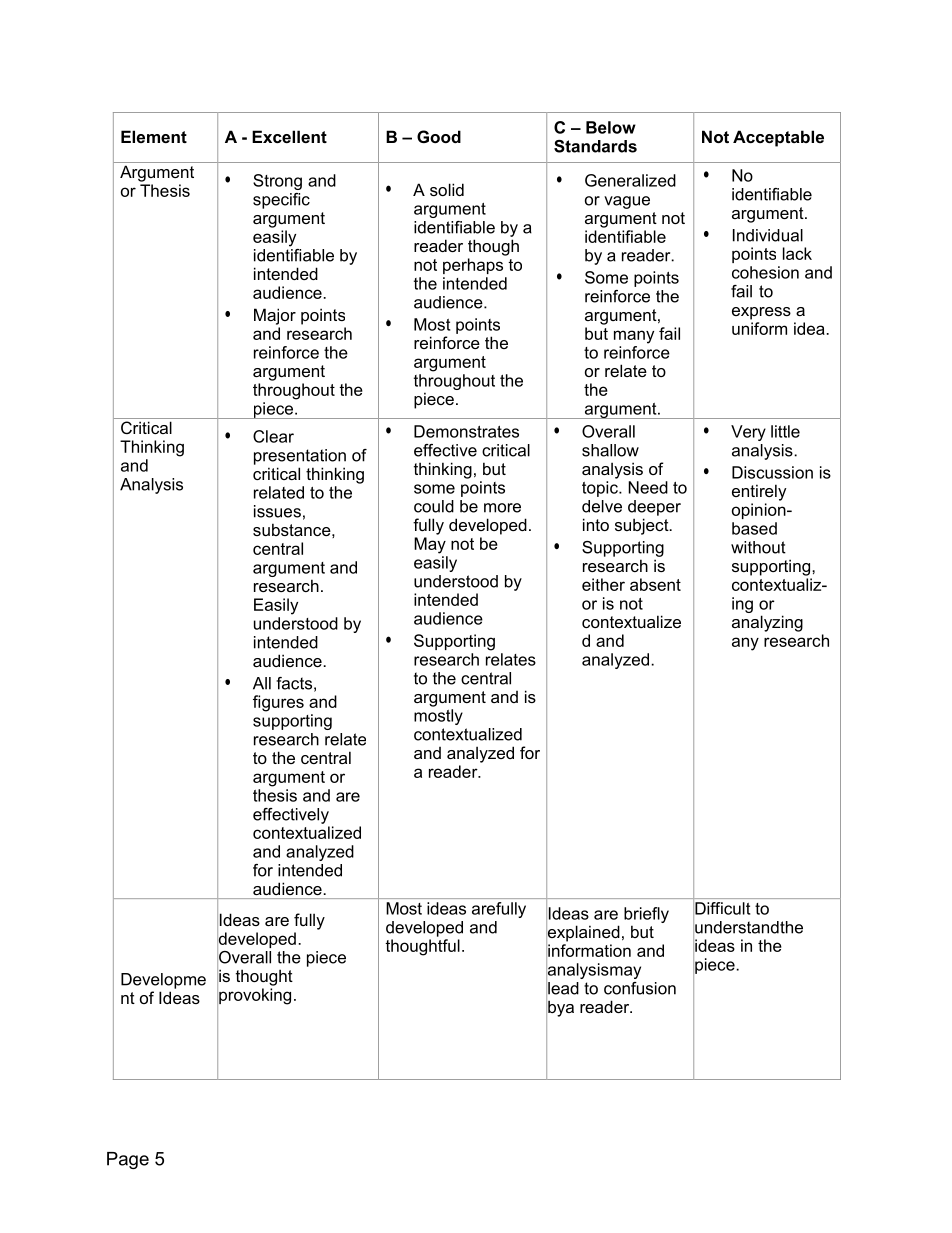 The width and height of the screenshot is (952, 1233). Describe the element at coordinates (748, 433) in the screenshot. I see `Very` at that location.
